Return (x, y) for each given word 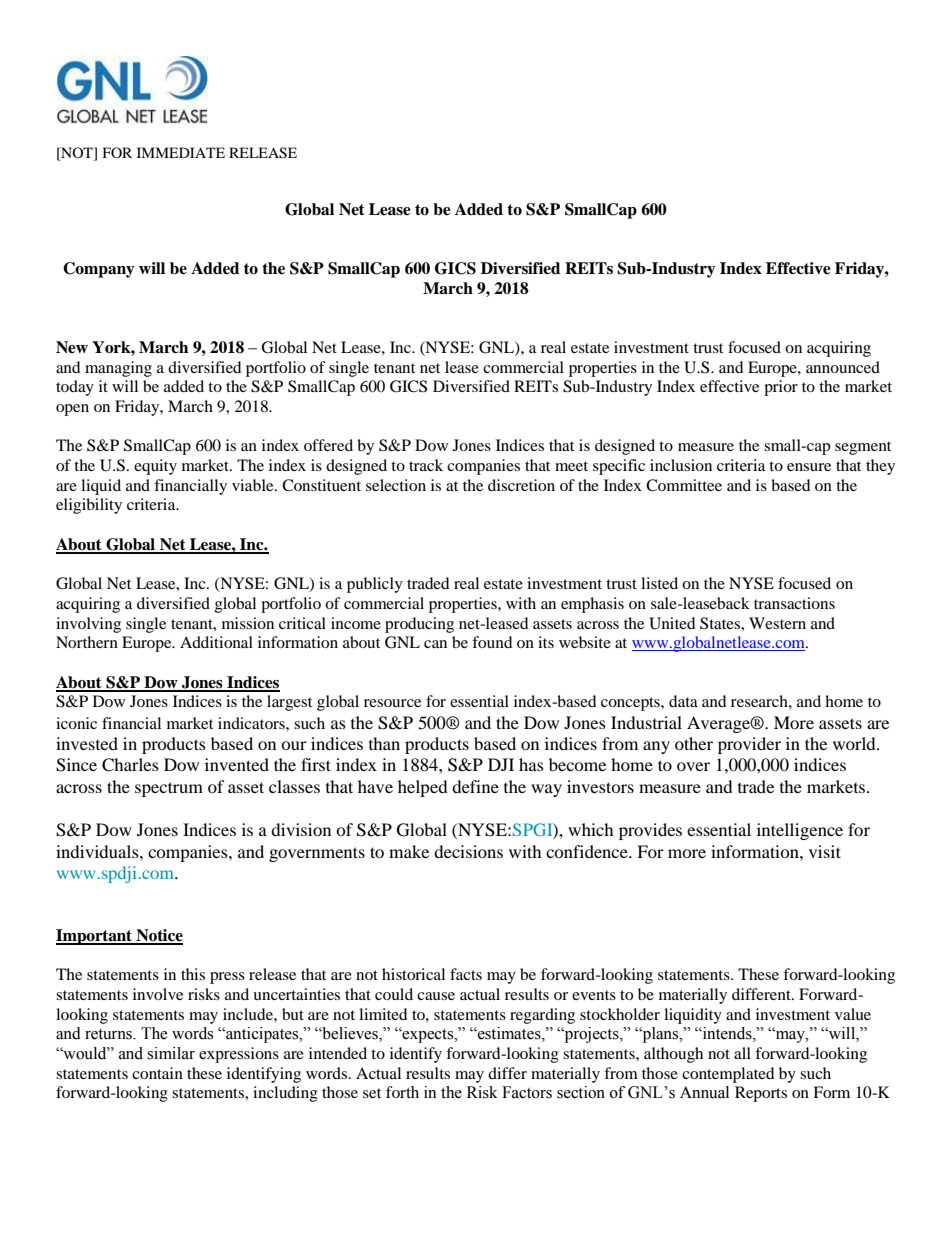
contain (157, 1073)
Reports (761, 1094)
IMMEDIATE (181, 152)
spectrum (169, 789)
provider (749, 745)
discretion (521, 485)
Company (99, 270)
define (475, 786)
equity (155, 467)
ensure (809, 467)
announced (843, 367)
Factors (527, 1092)
